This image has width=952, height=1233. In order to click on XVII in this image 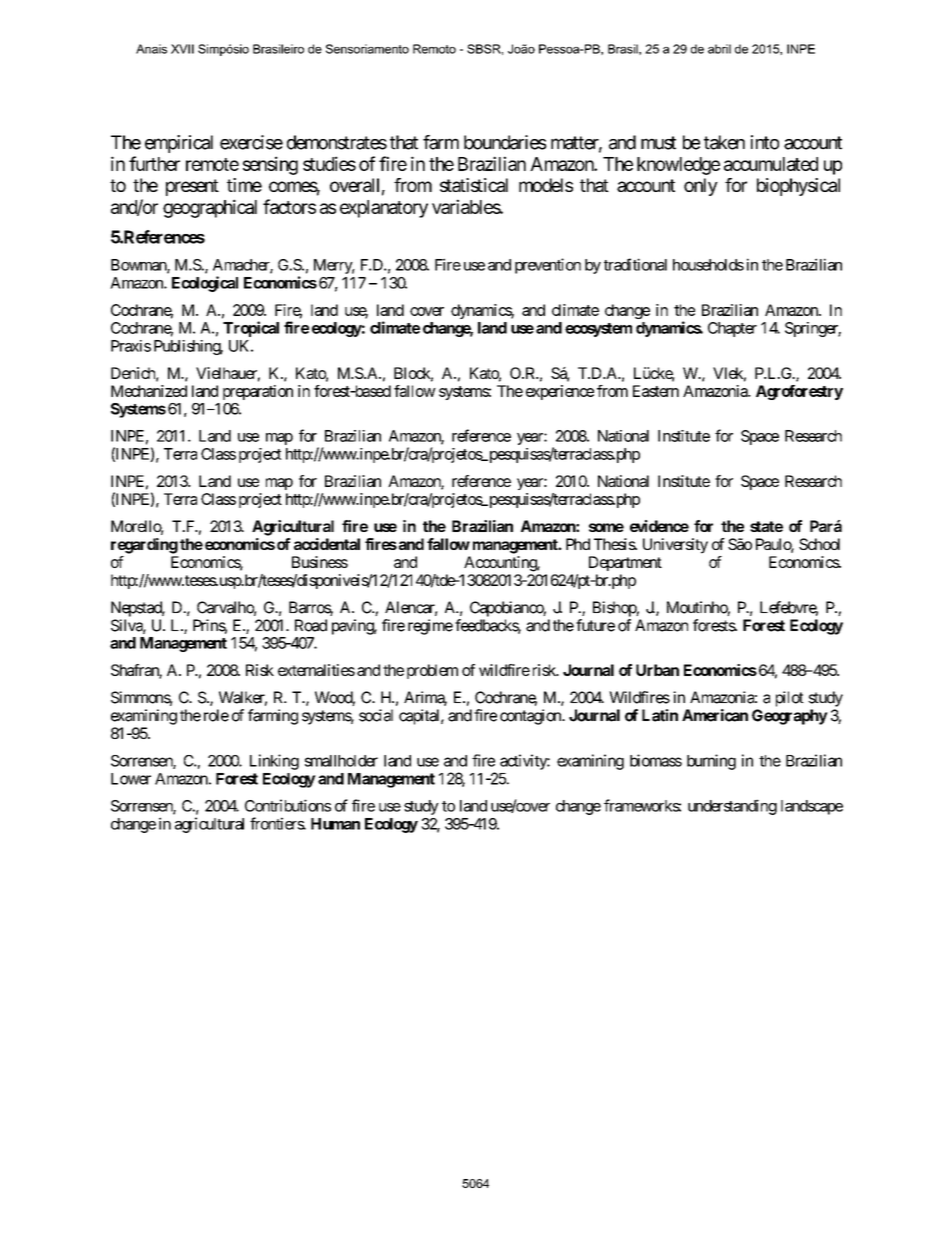, I will do `click(182, 49)`.
